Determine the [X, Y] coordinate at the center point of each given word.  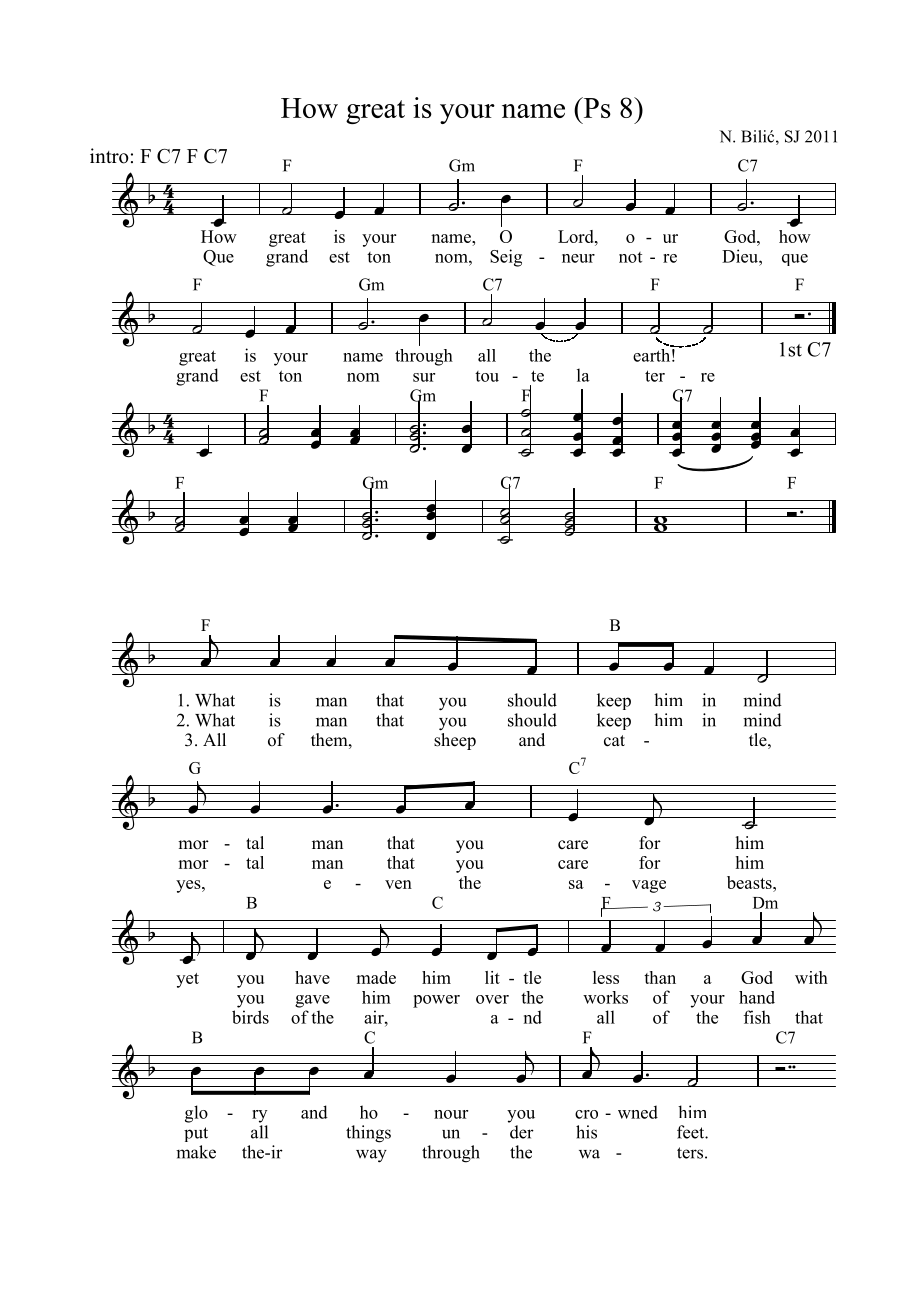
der [522, 1132]
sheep [455, 741]
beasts [750, 882]
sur [424, 377]
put [196, 1134]
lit [492, 977]
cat [614, 741]
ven [398, 884]
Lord [577, 236]
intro [109, 156]
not [630, 257]
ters [690, 1153]
